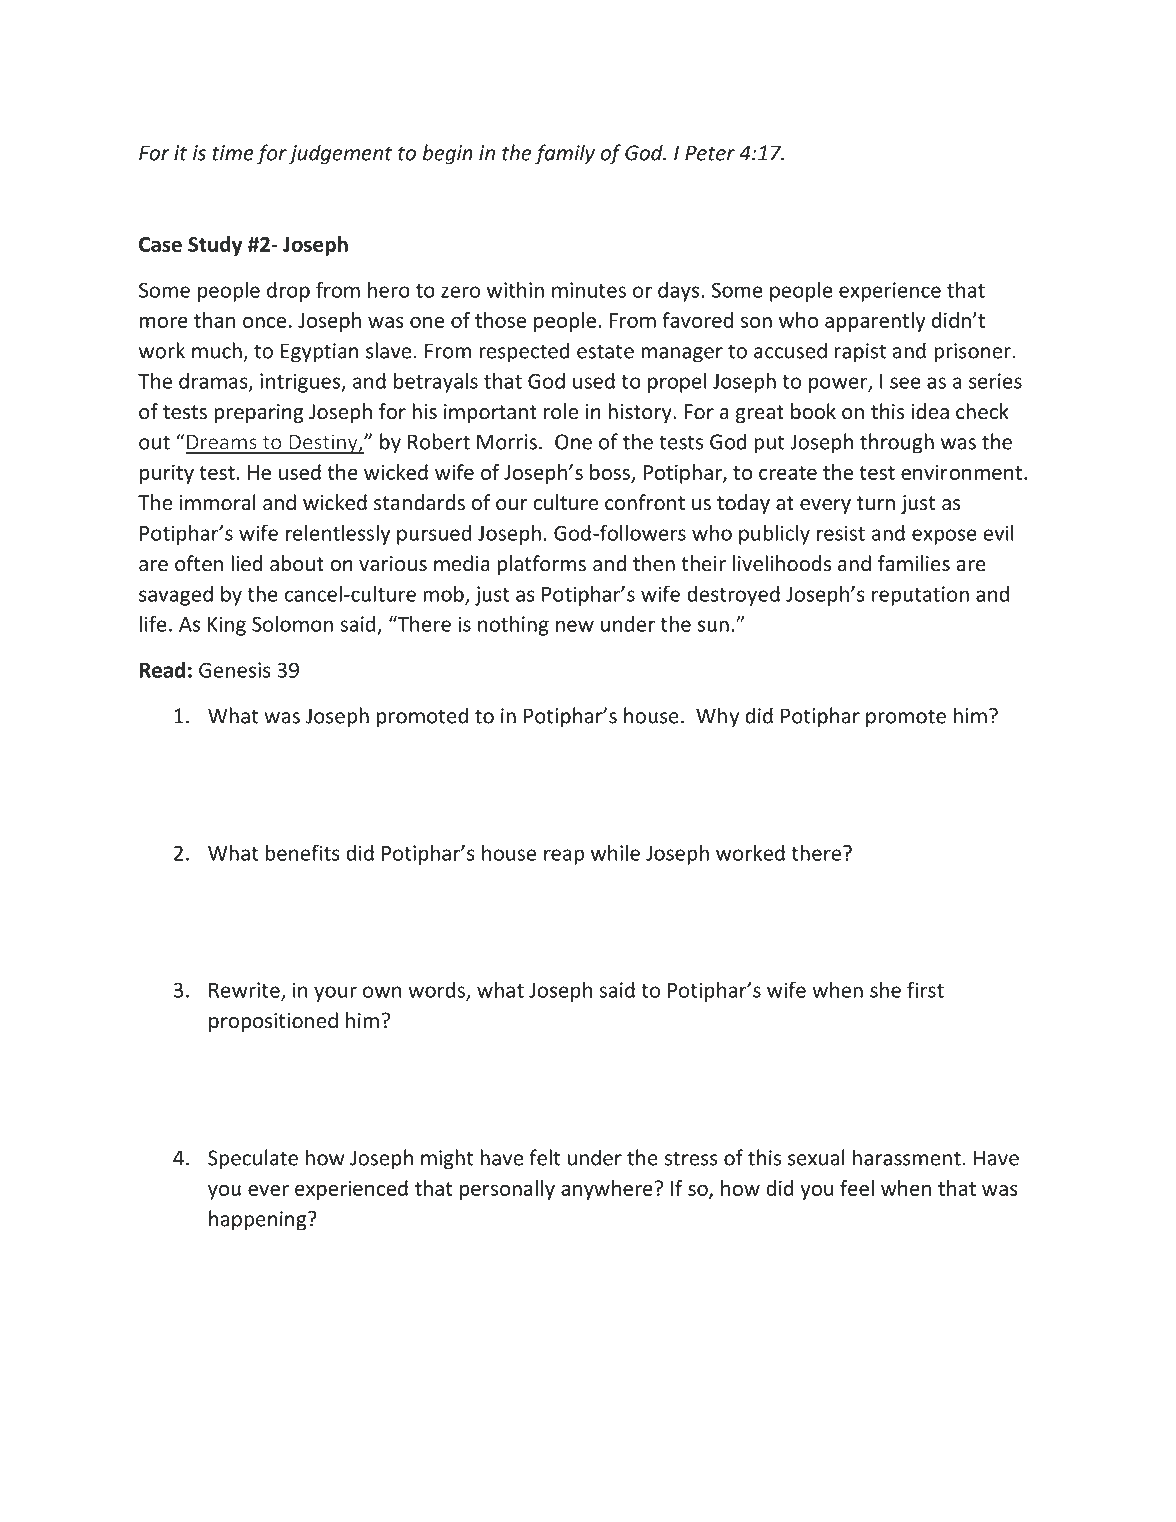  What do you see at coordinates (561, 411) in the page?
I see `role` at bounding box center [561, 411].
